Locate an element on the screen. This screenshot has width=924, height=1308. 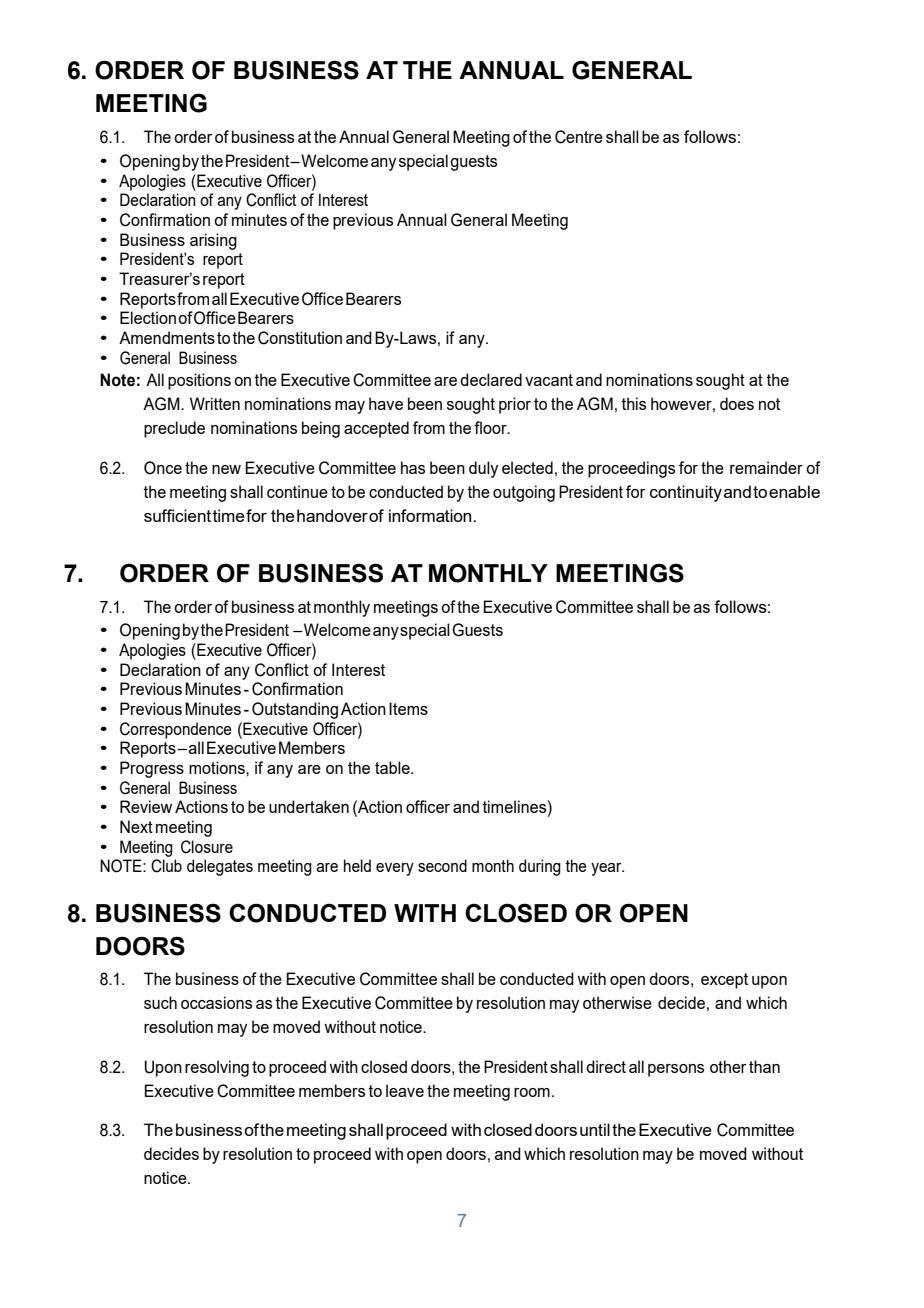
motions is located at coordinates (218, 767).
